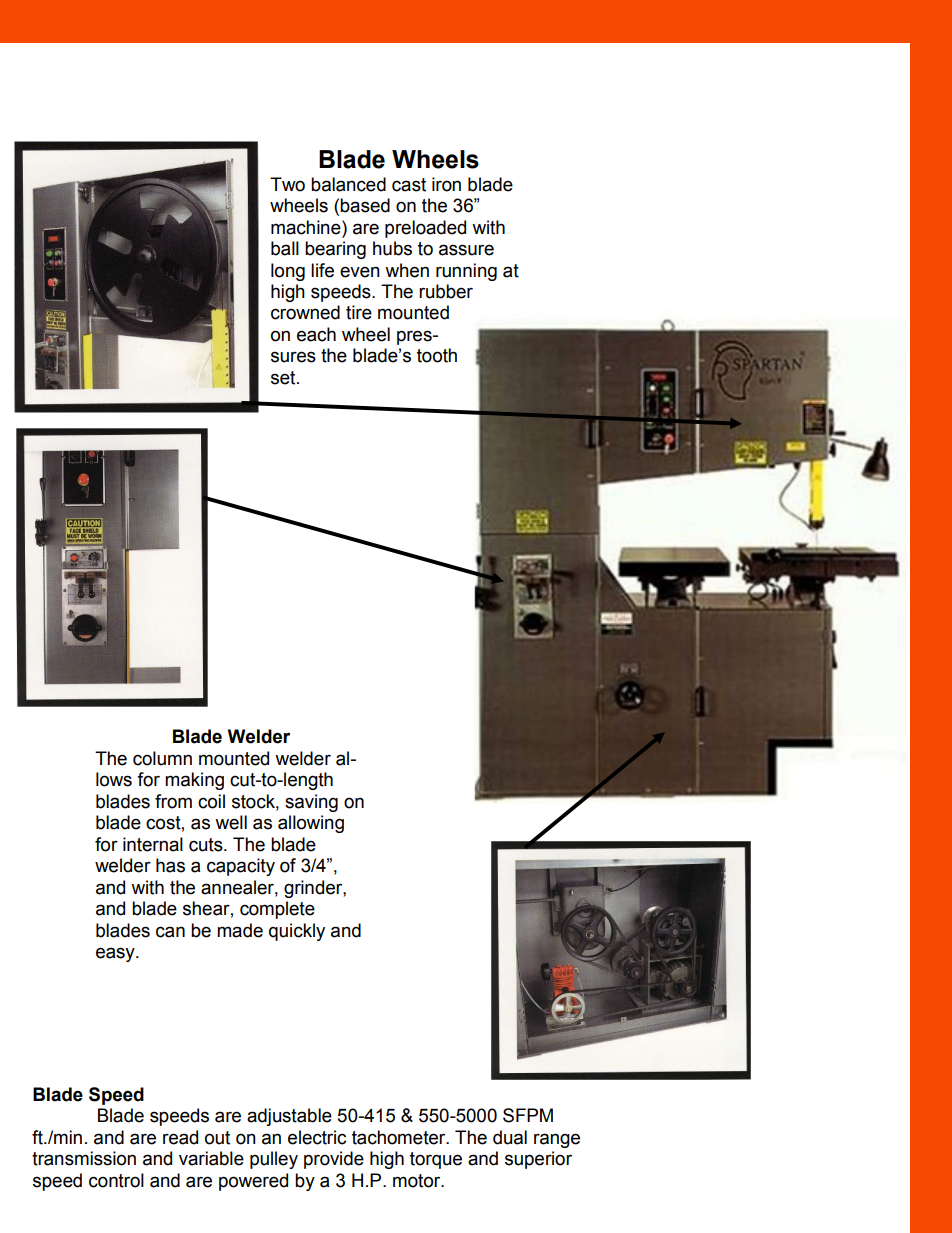  What do you see at coordinates (437, 355) in the screenshot?
I see `tooth` at bounding box center [437, 355].
